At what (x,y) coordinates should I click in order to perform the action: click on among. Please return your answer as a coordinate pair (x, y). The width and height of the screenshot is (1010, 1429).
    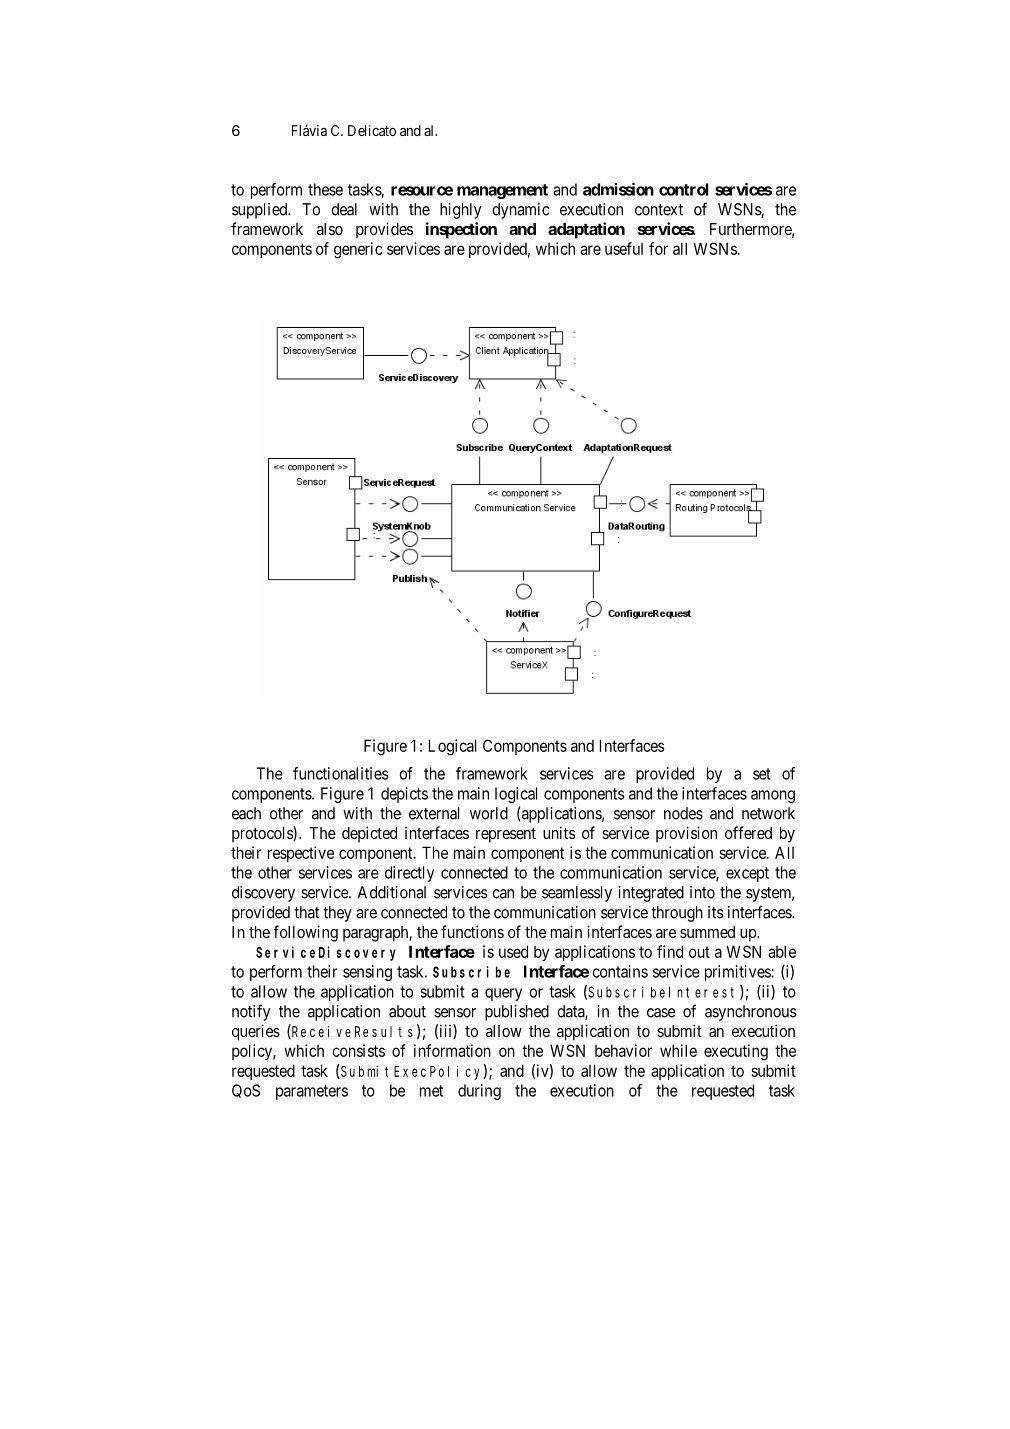
    Looking at the image, I should click on (773, 796).
